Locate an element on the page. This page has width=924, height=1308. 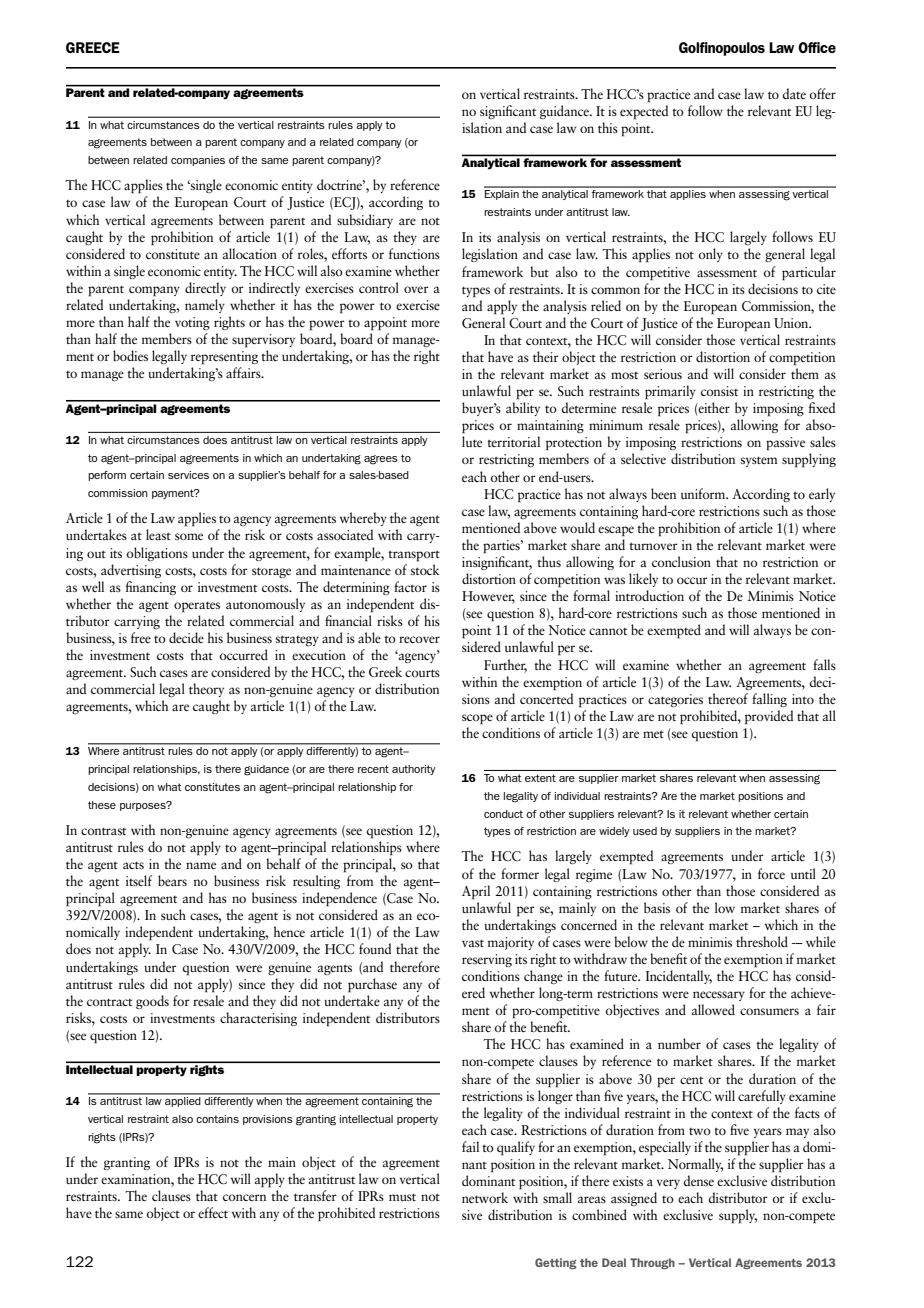
bears is located at coordinates (172, 880).
